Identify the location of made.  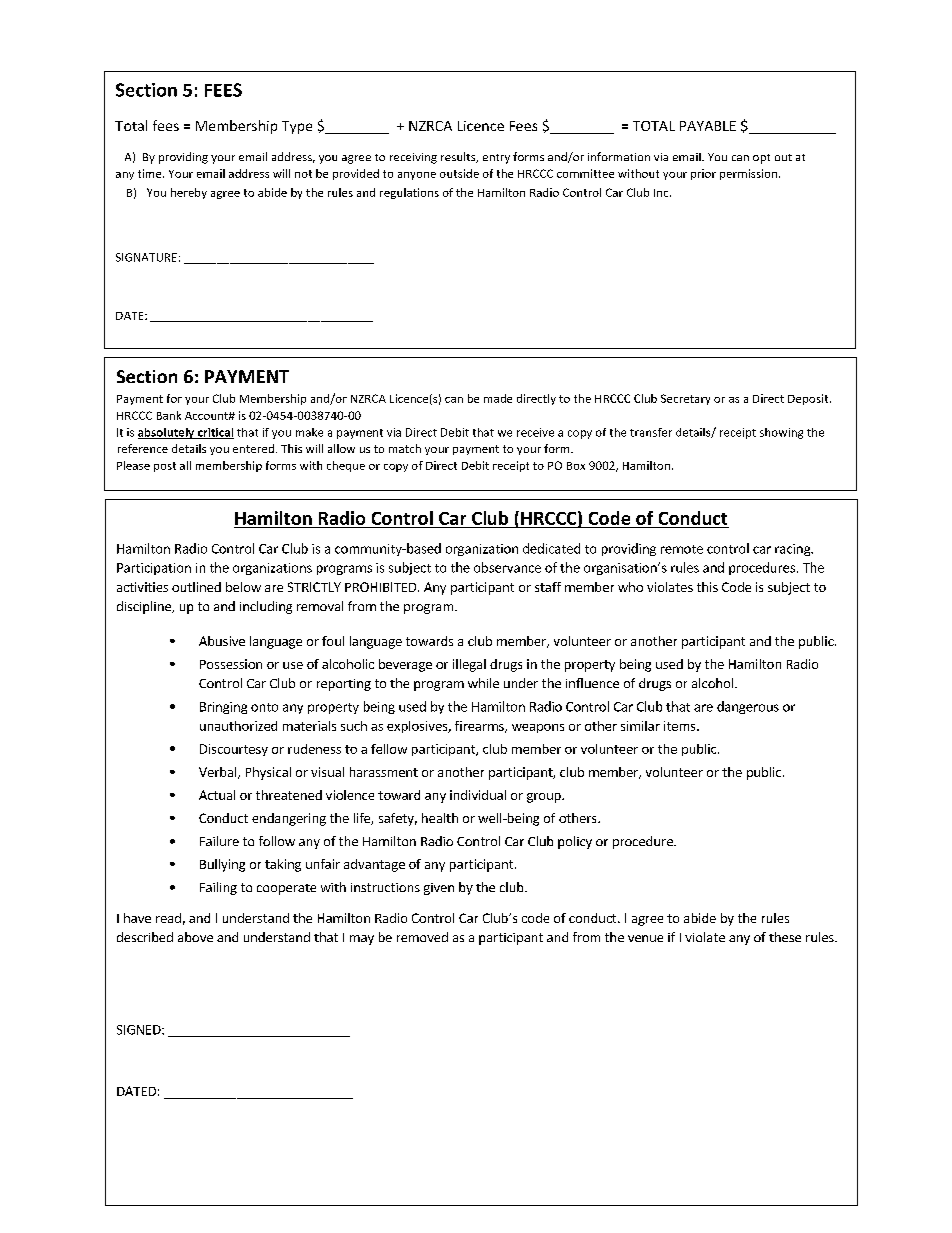
(498, 398).
